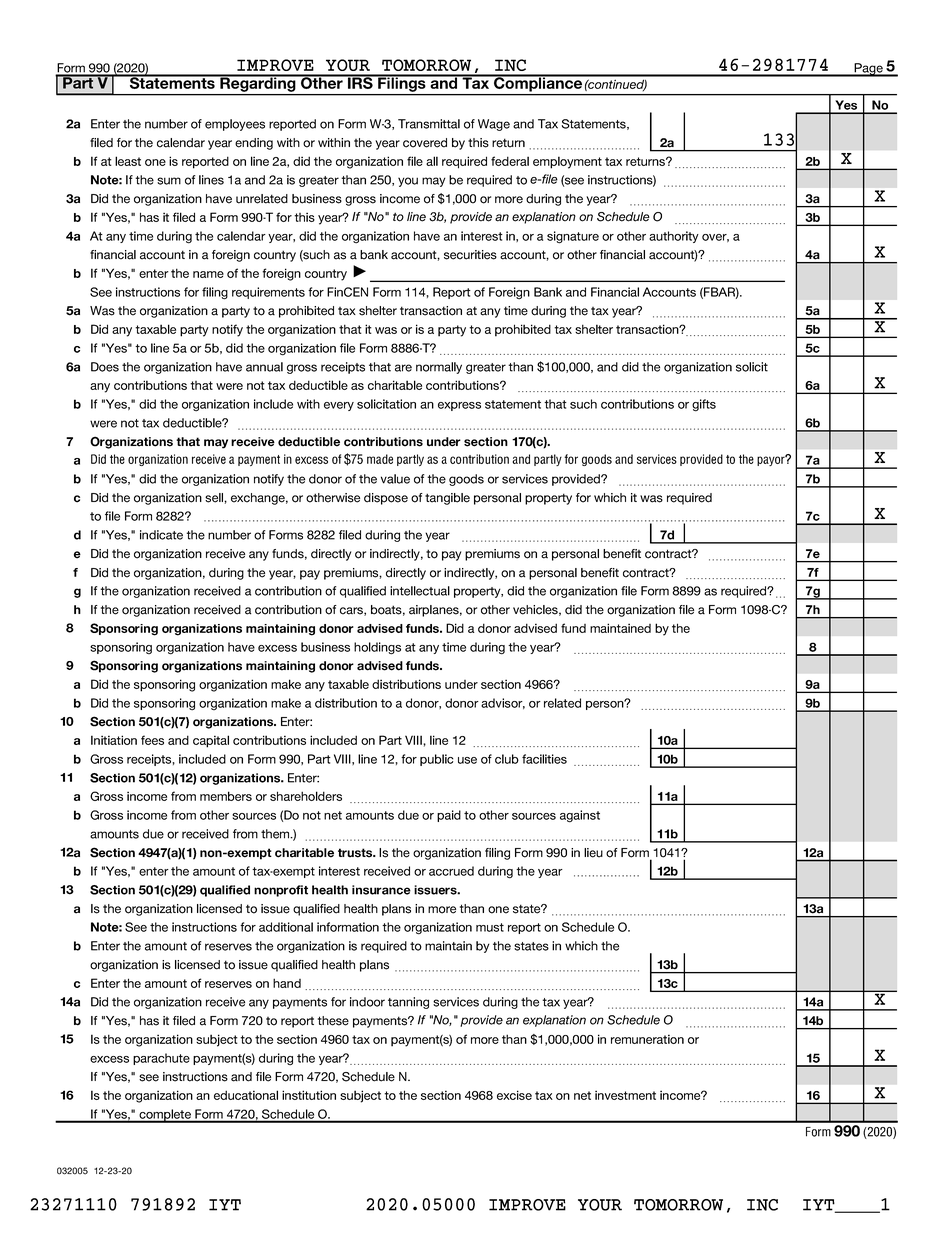 The width and height of the screenshot is (952, 1233). I want to click on public, so click(436, 760).
